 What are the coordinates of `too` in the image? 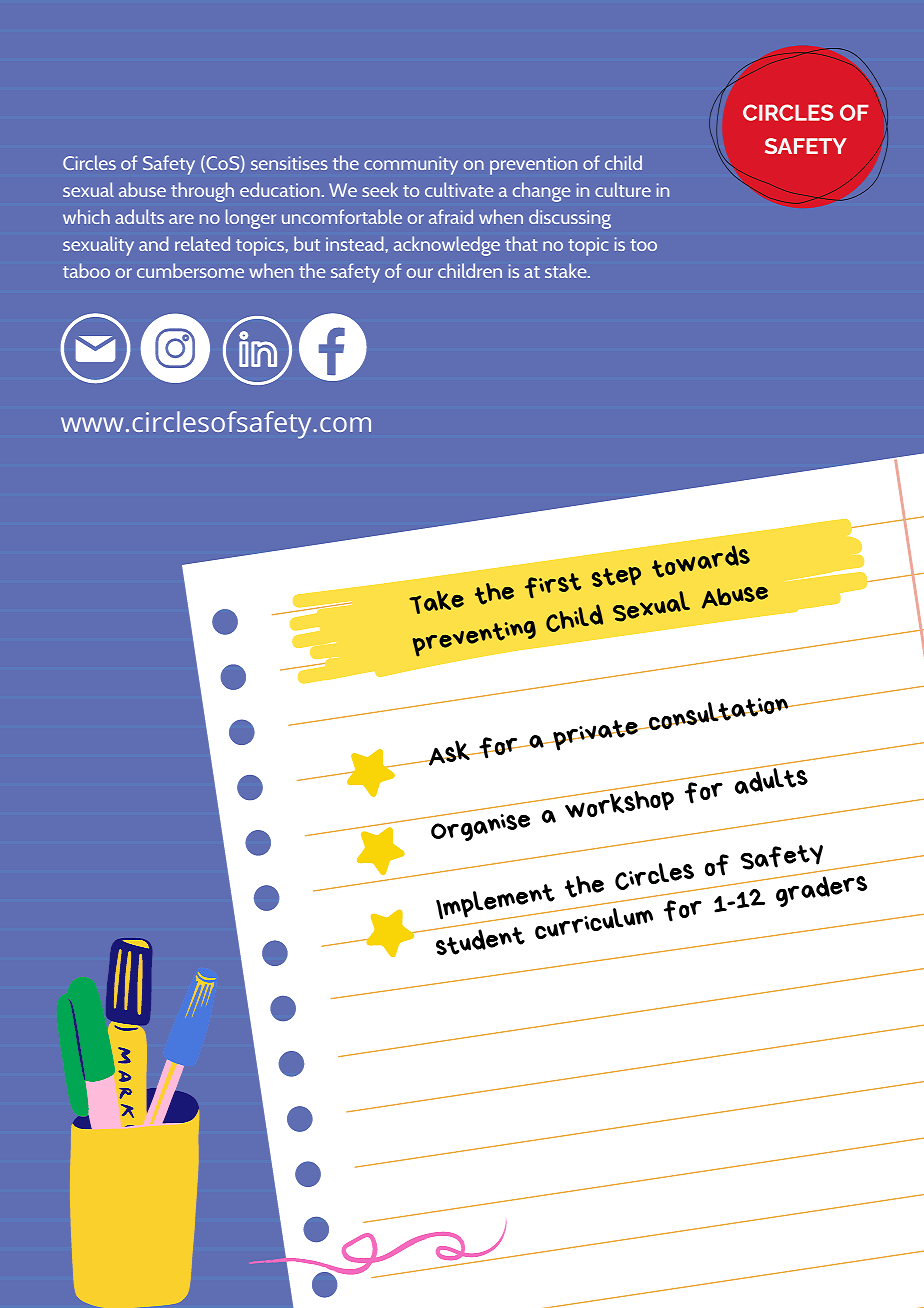 It's located at (643, 245).
